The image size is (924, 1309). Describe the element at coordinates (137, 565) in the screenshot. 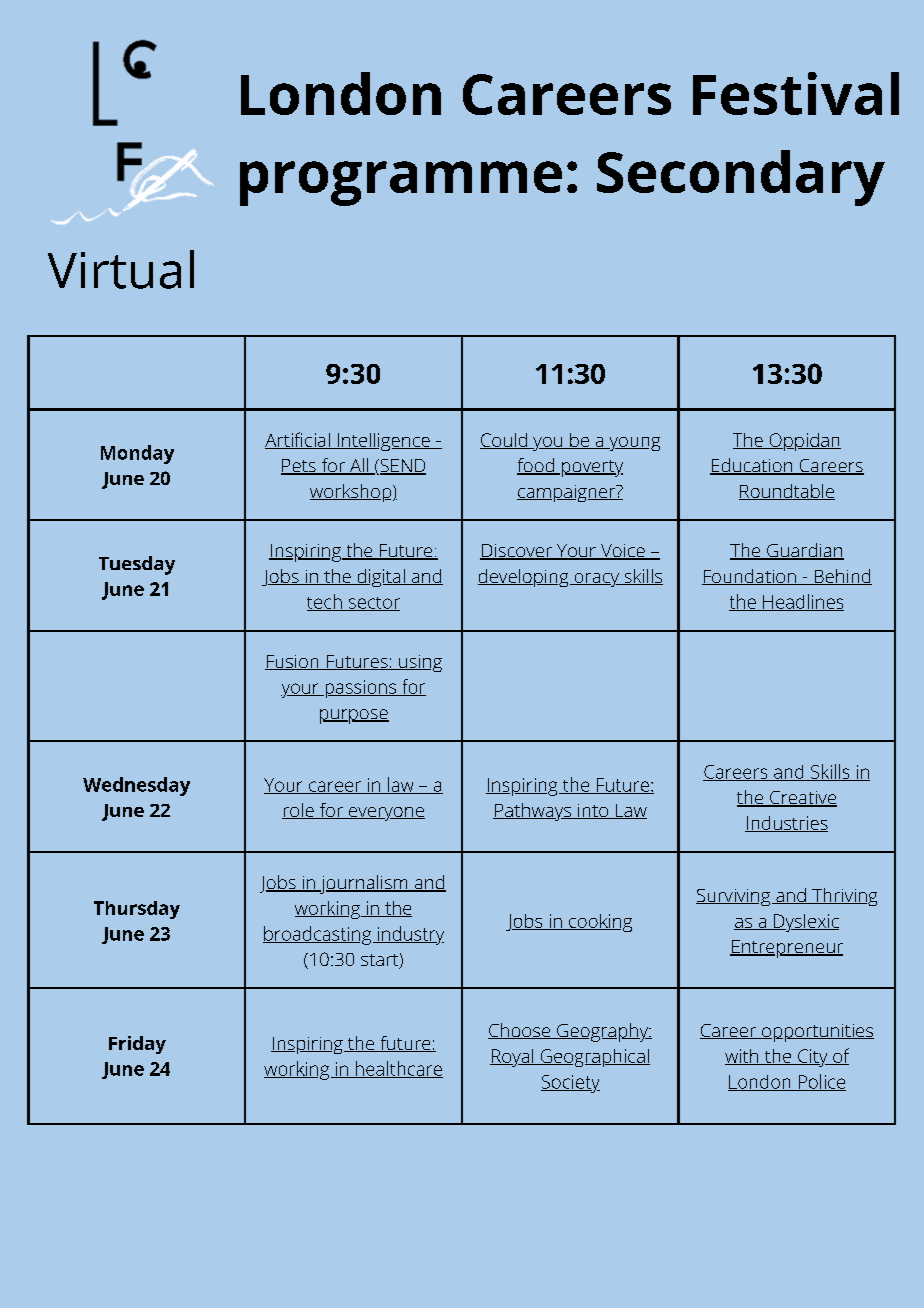

I see `Tuesday` at that location.
